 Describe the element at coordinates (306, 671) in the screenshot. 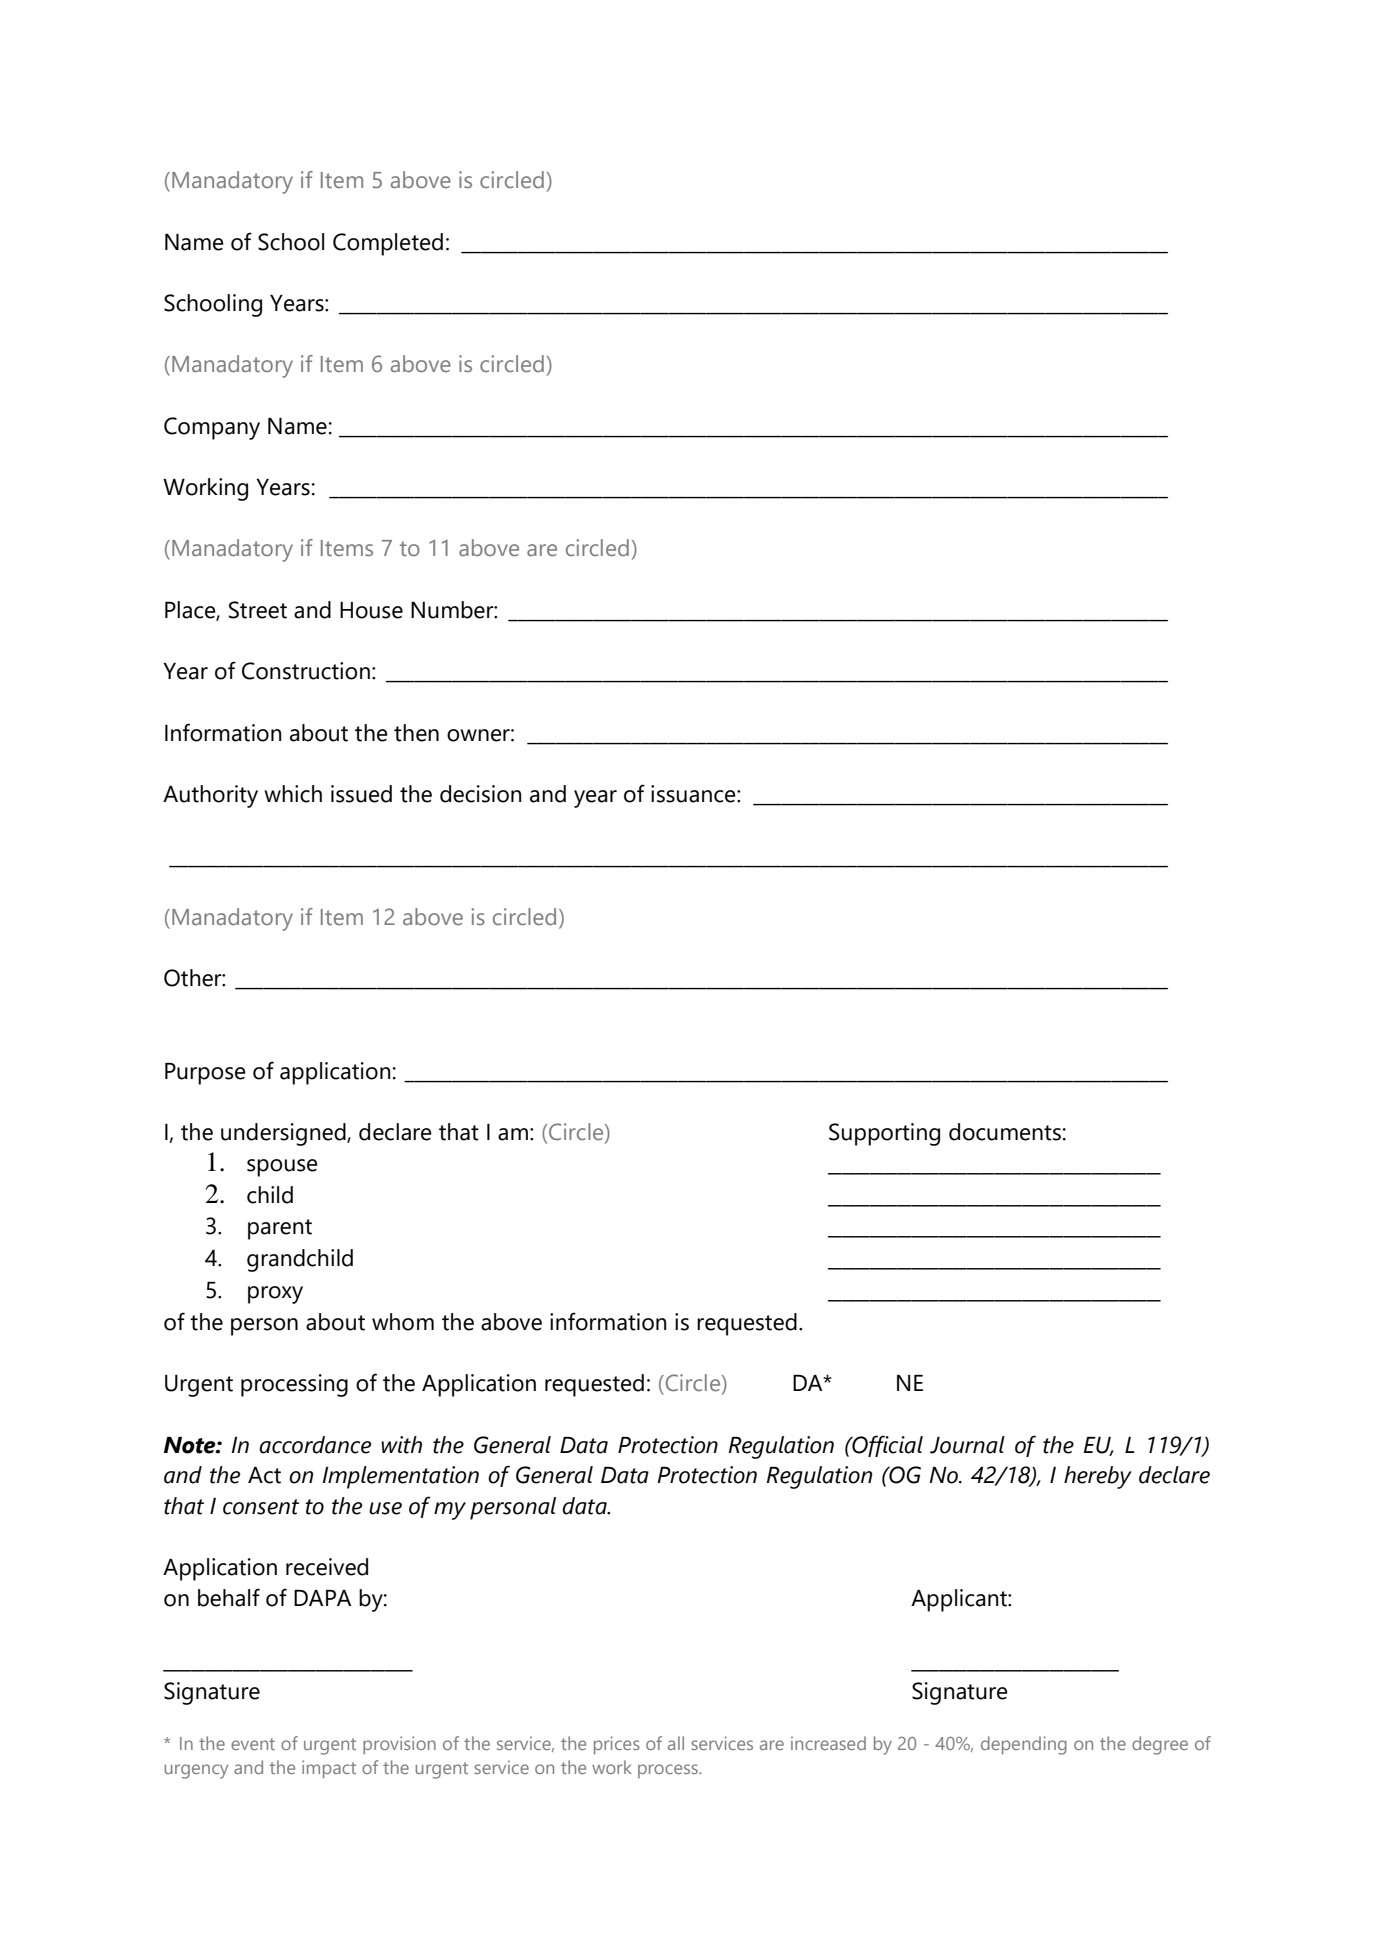

I see `Construction` at that location.
